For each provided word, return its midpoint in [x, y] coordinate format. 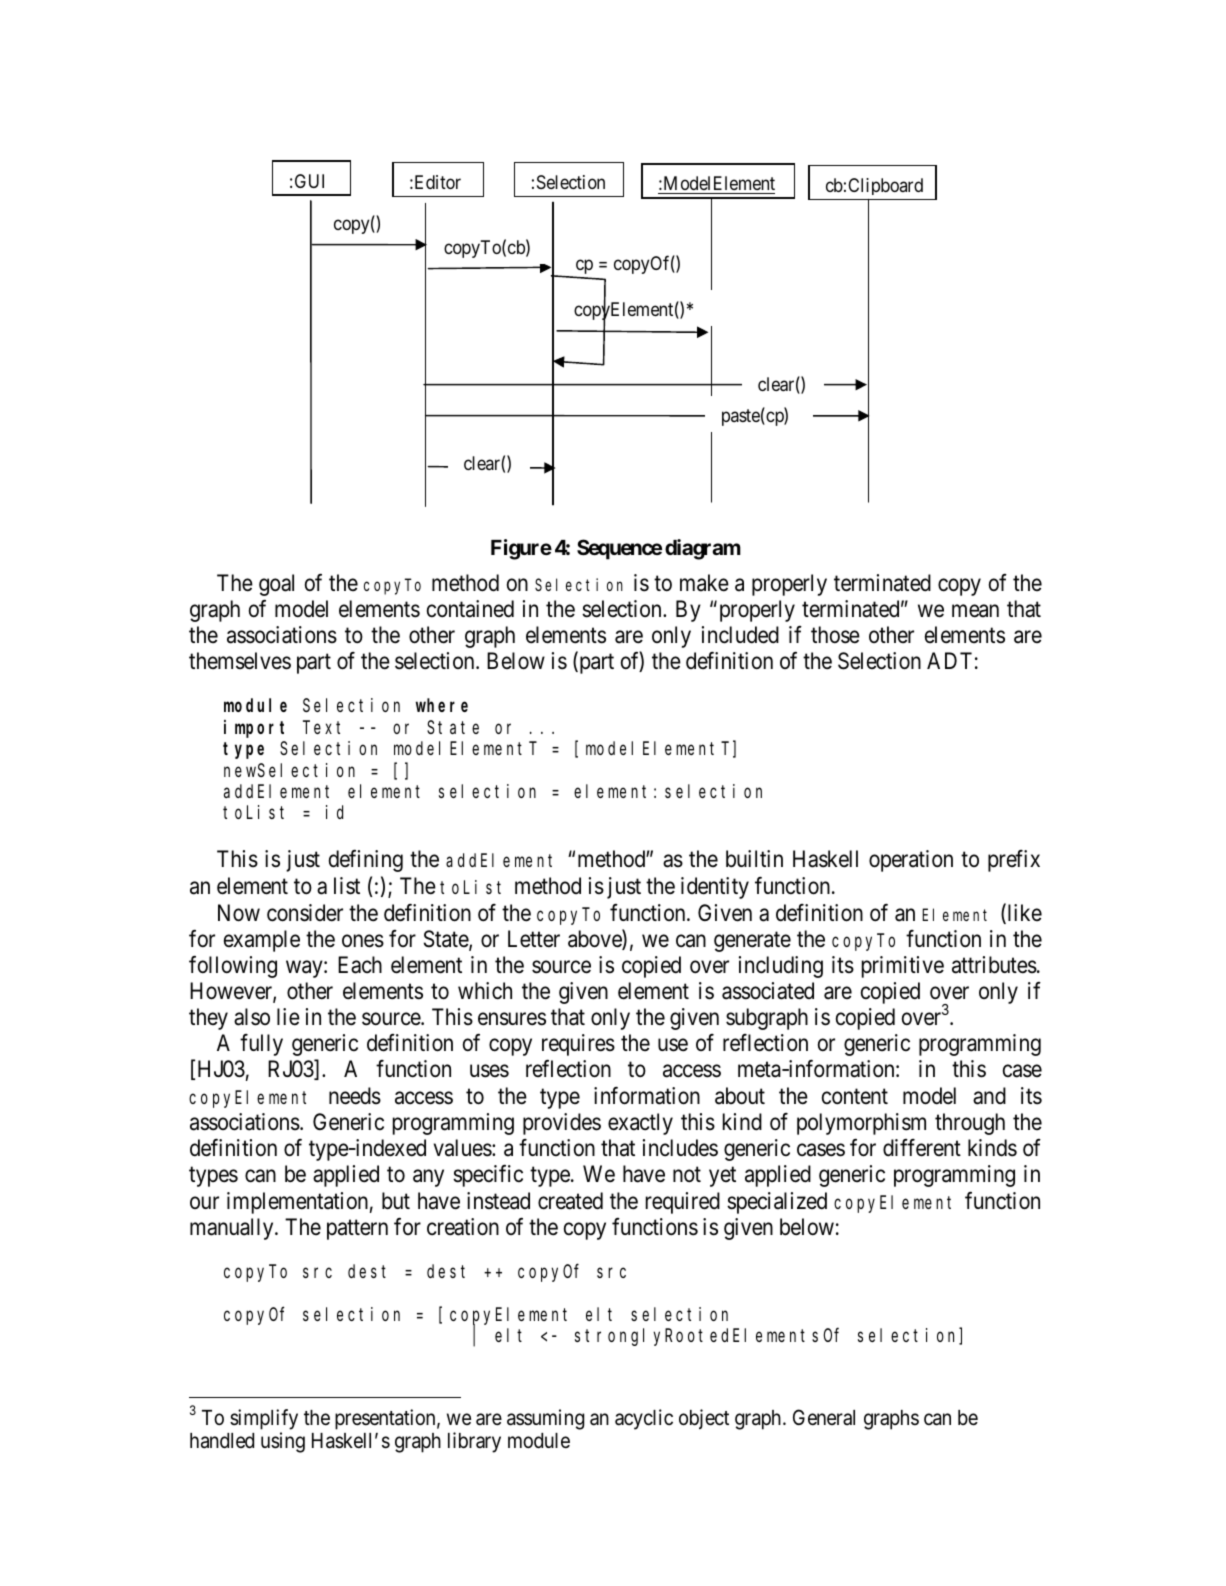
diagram [703, 549]
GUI [309, 181]
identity [715, 888]
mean [975, 611]
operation [911, 861]
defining [366, 860]
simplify [264, 1419]
